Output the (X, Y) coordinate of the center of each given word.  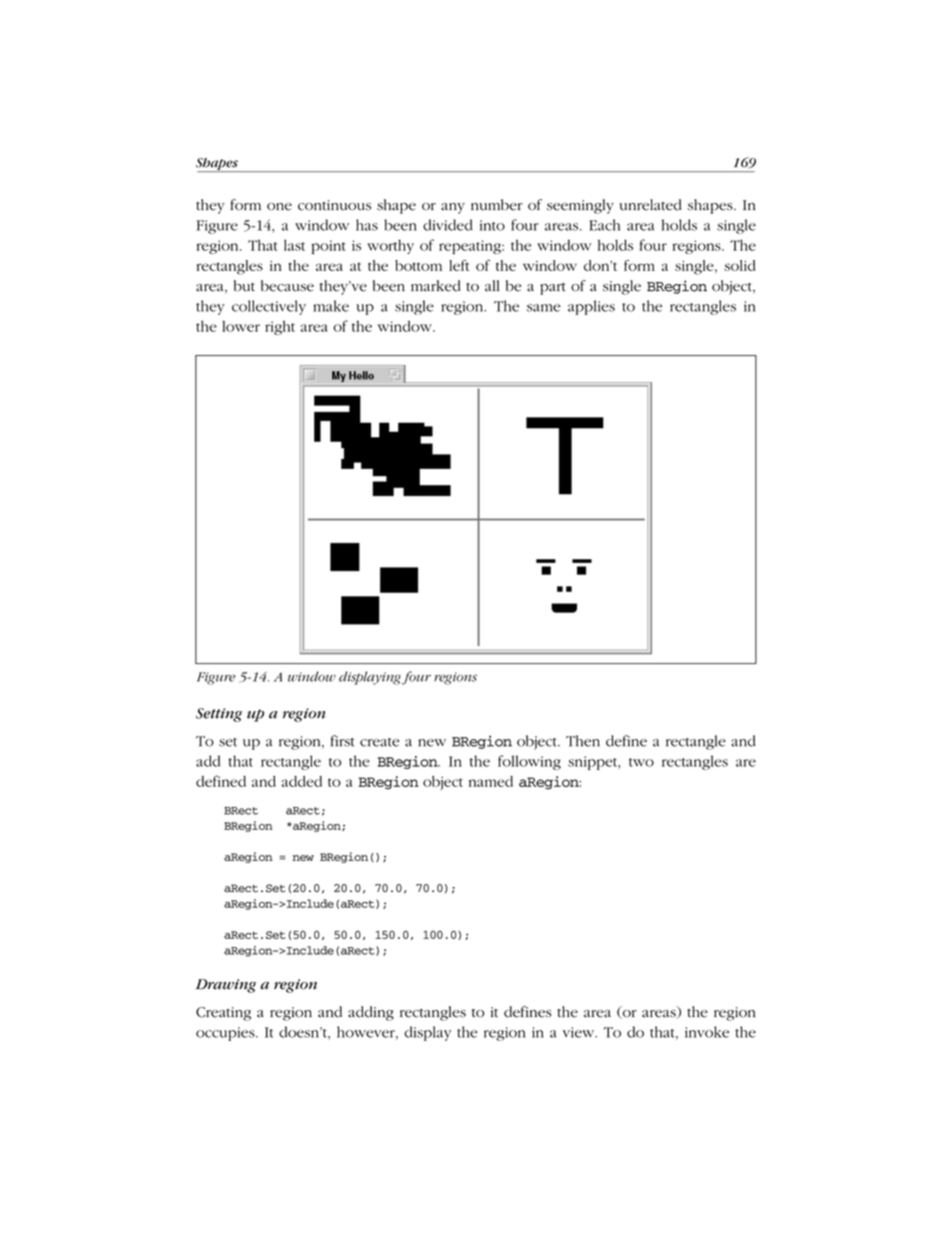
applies (591, 307)
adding (371, 1013)
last (294, 245)
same (544, 308)
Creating (223, 1014)
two (641, 762)
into (492, 225)
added (302, 781)
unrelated (651, 205)
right (280, 327)
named (491, 781)
